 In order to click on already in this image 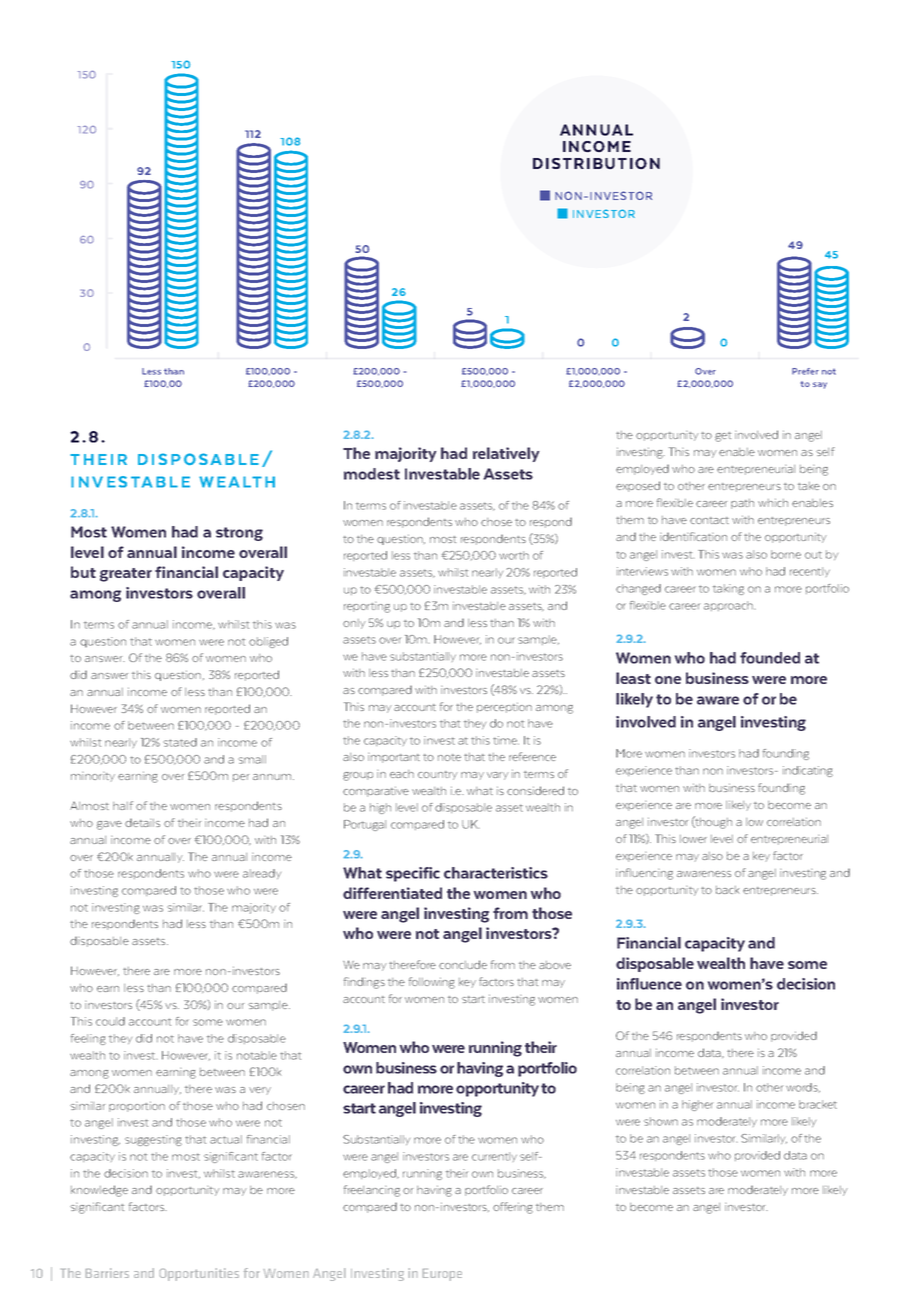, I will do `click(262, 874)`.
